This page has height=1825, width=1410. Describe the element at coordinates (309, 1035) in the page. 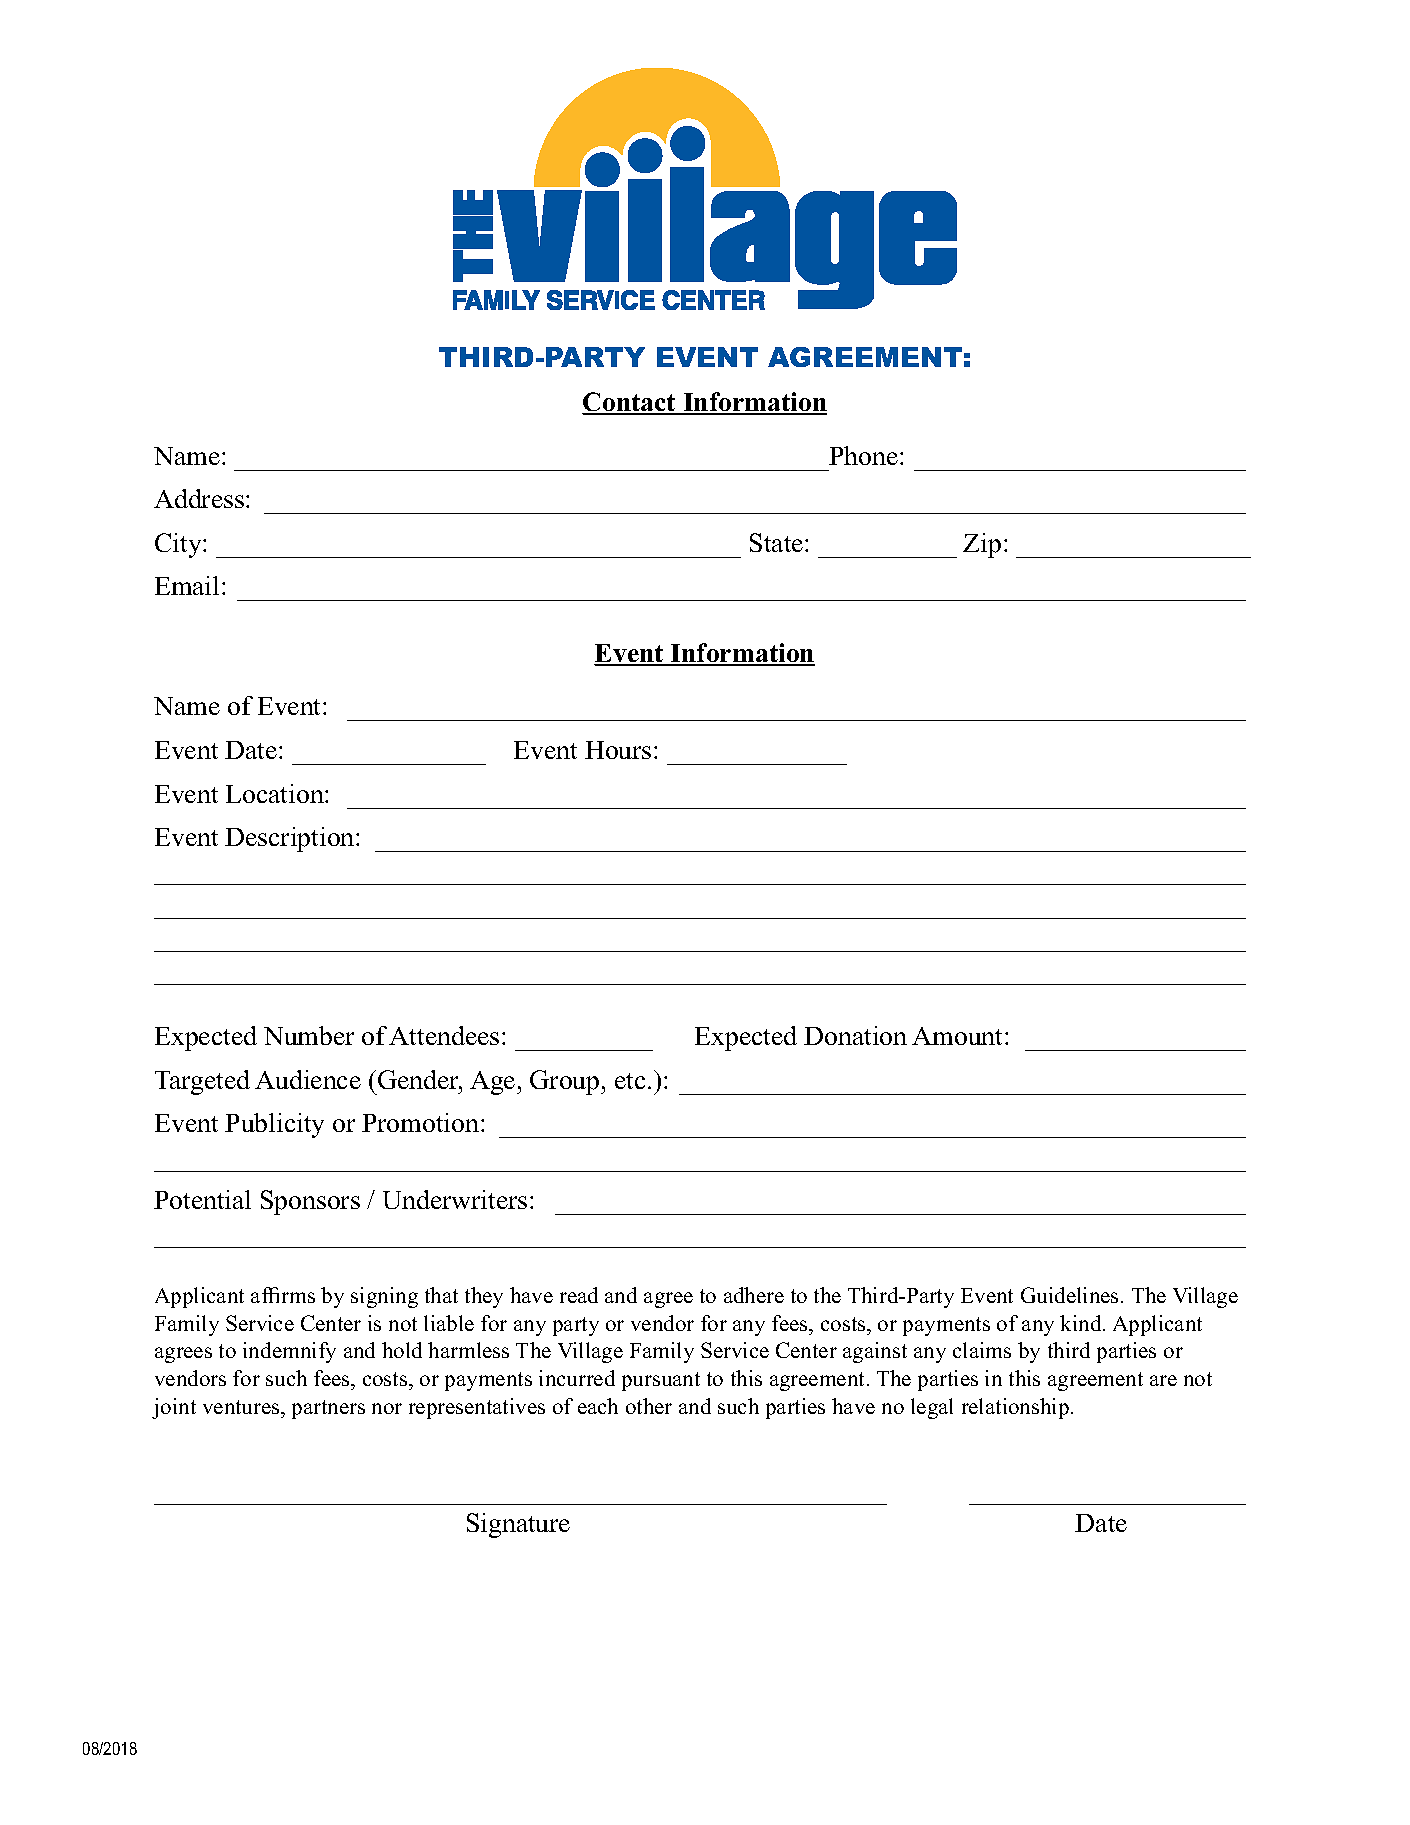

I see `Number` at that location.
